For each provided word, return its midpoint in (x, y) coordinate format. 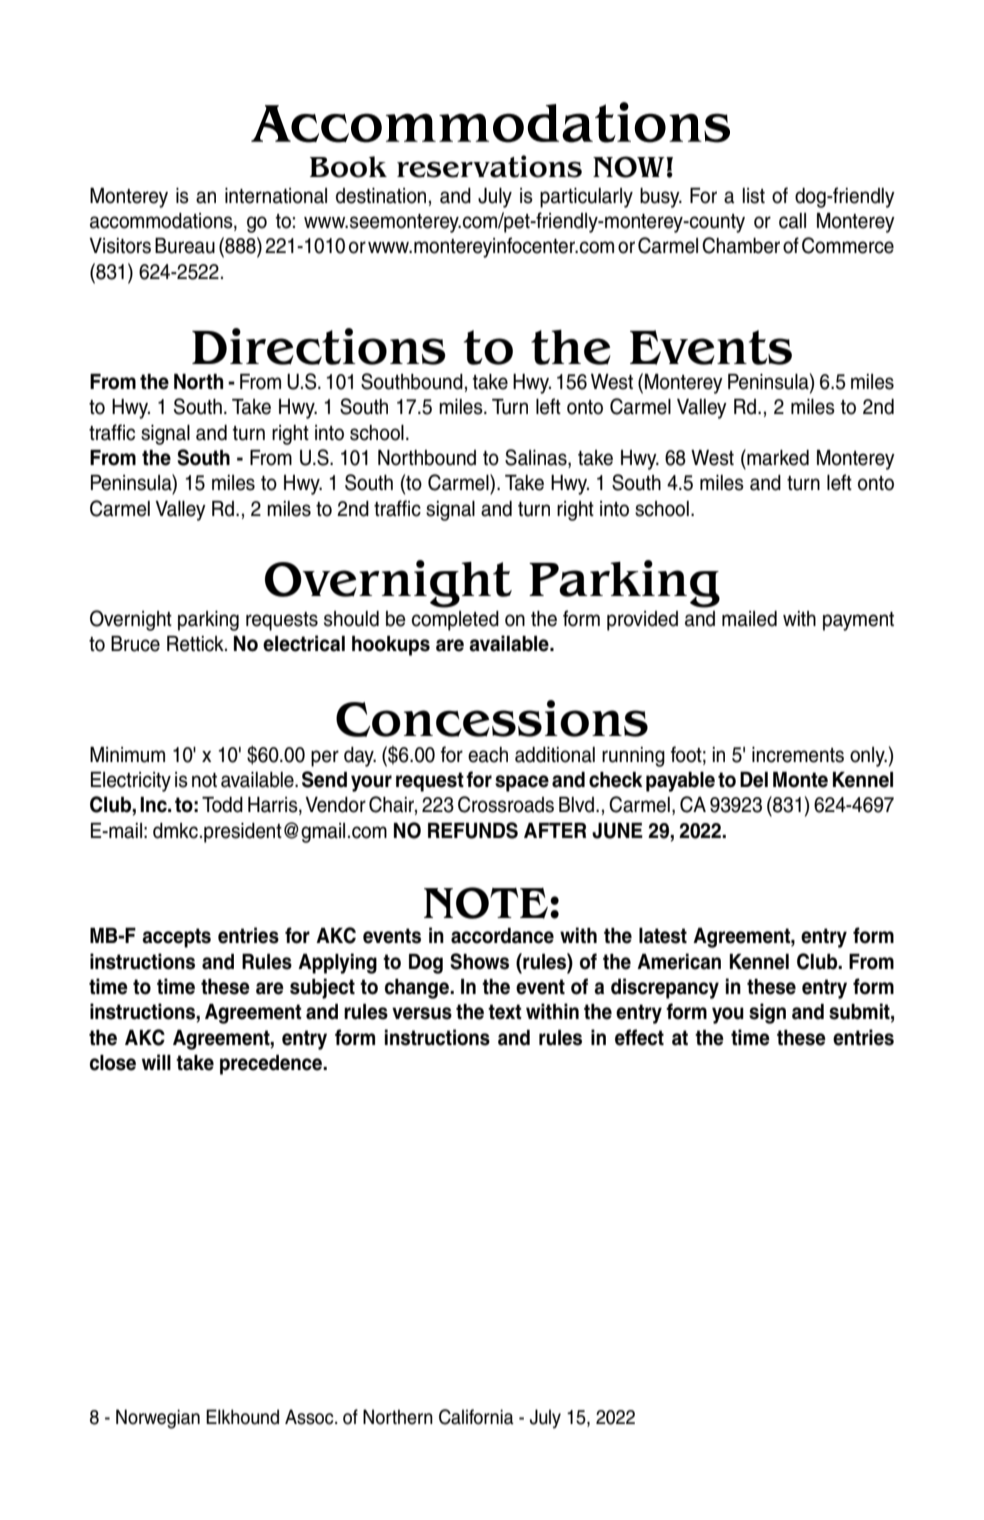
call (792, 221)
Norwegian (158, 1419)
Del (754, 780)
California (476, 1417)
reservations (489, 166)
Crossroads (506, 804)
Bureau (185, 246)
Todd (222, 805)
